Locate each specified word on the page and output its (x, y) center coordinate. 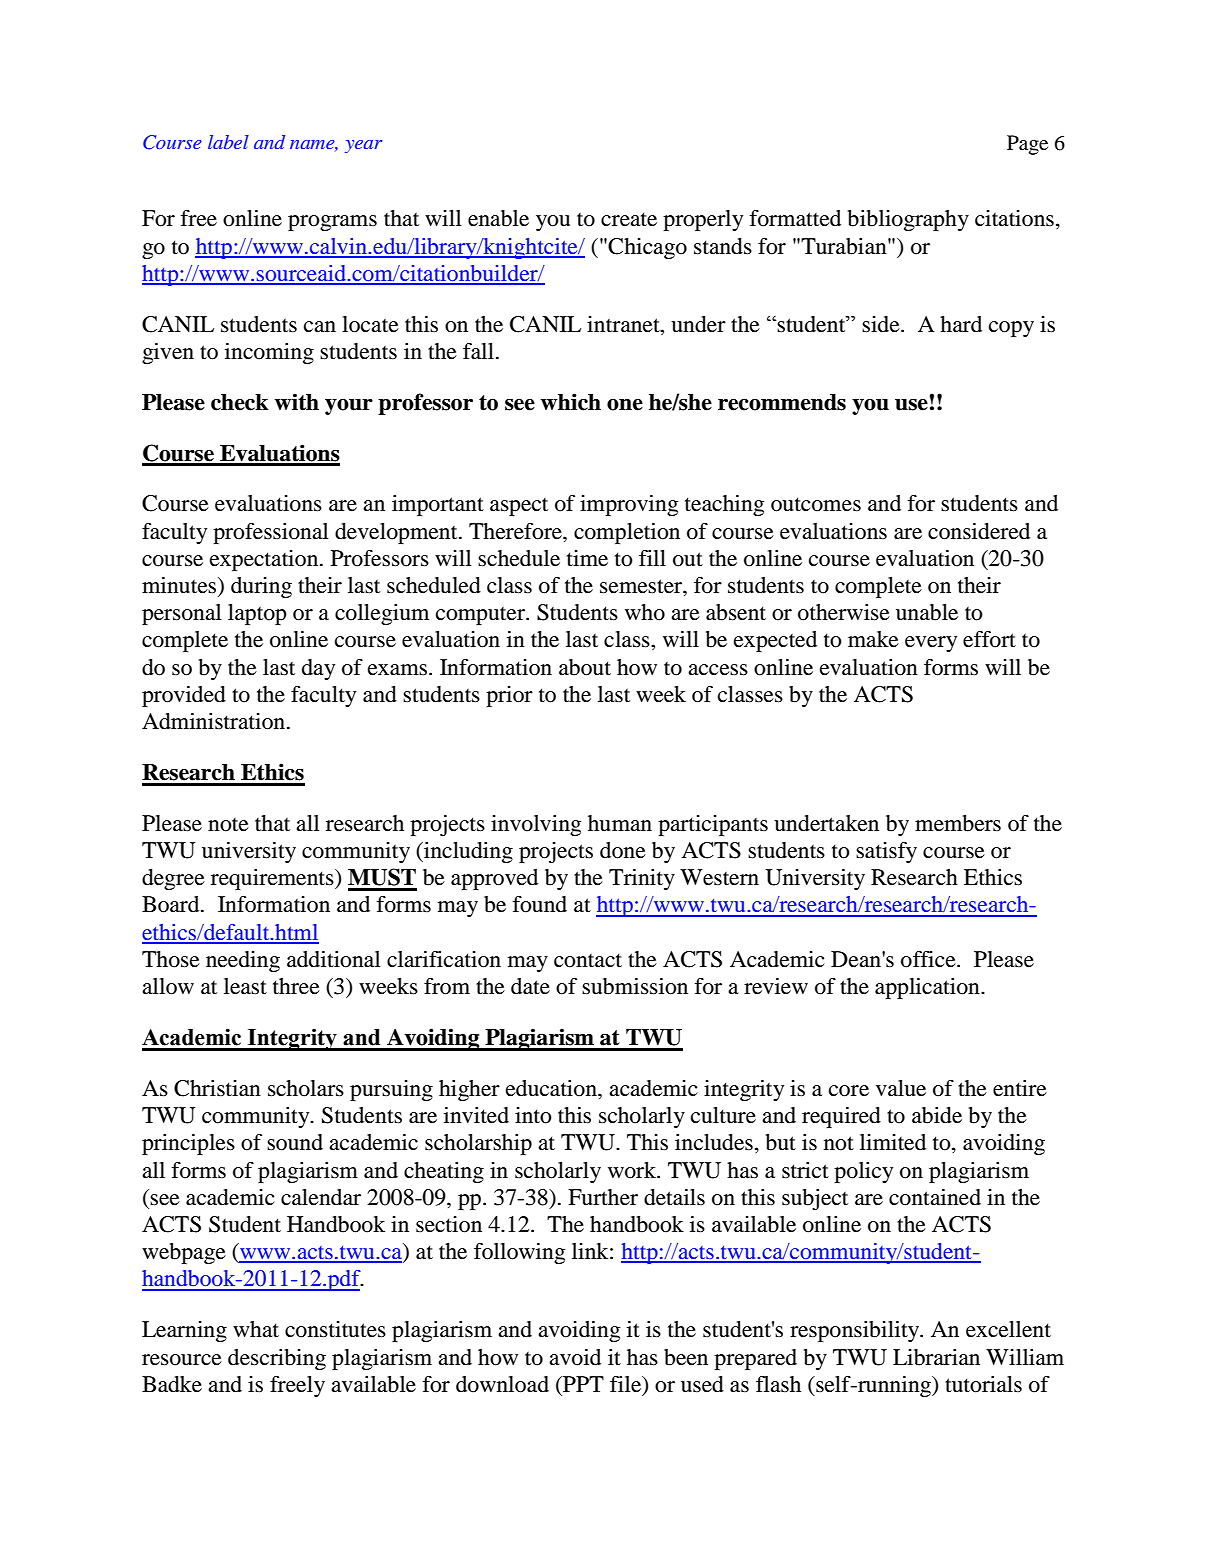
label (228, 142)
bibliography (908, 220)
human (620, 823)
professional (270, 533)
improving (629, 505)
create (629, 219)
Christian (217, 1088)
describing (277, 1359)
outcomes (816, 504)
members (958, 823)
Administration (215, 721)
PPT (582, 1384)
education (552, 1088)
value (901, 1088)
